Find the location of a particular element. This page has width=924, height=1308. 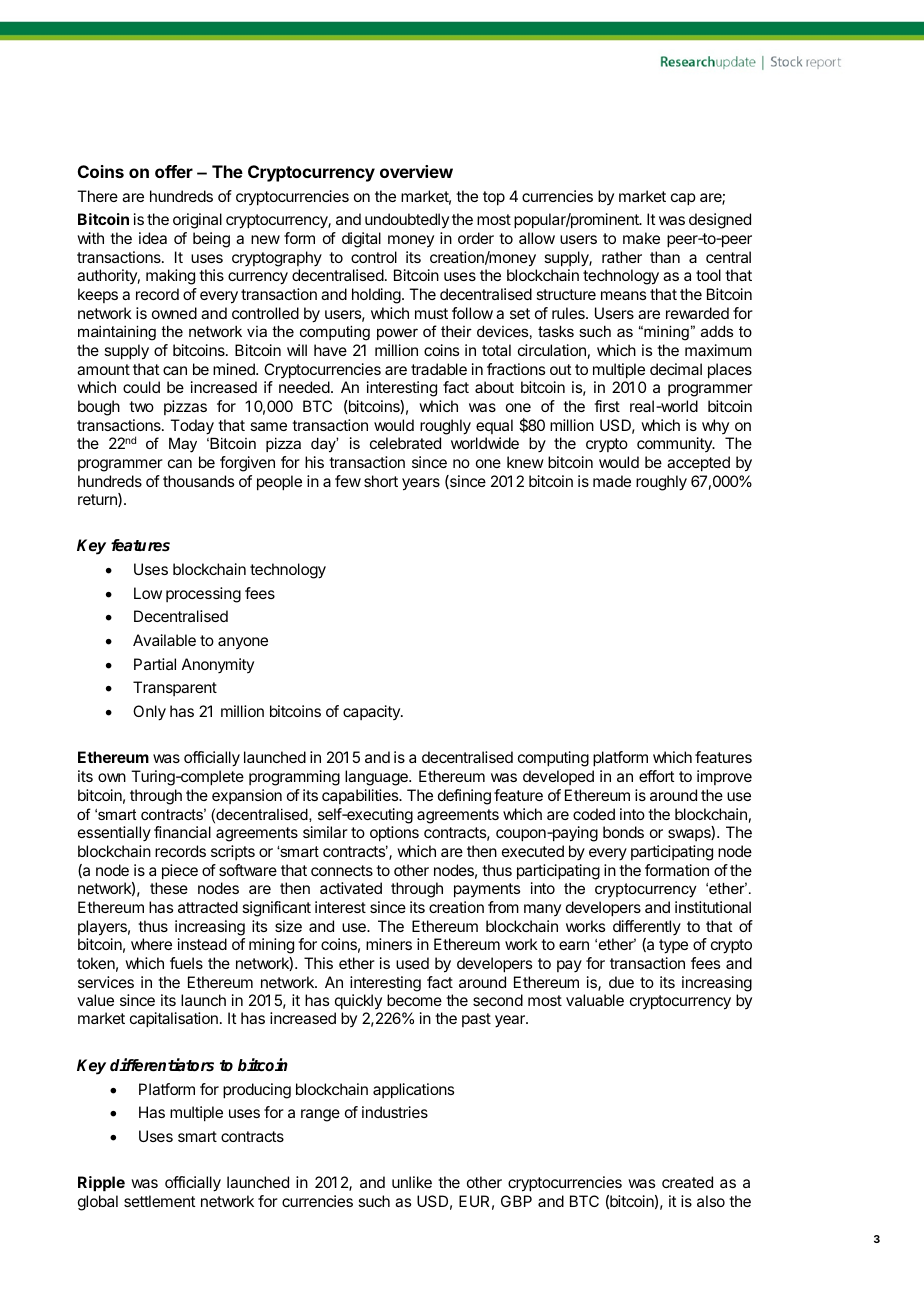

Transparent is located at coordinates (175, 688).
